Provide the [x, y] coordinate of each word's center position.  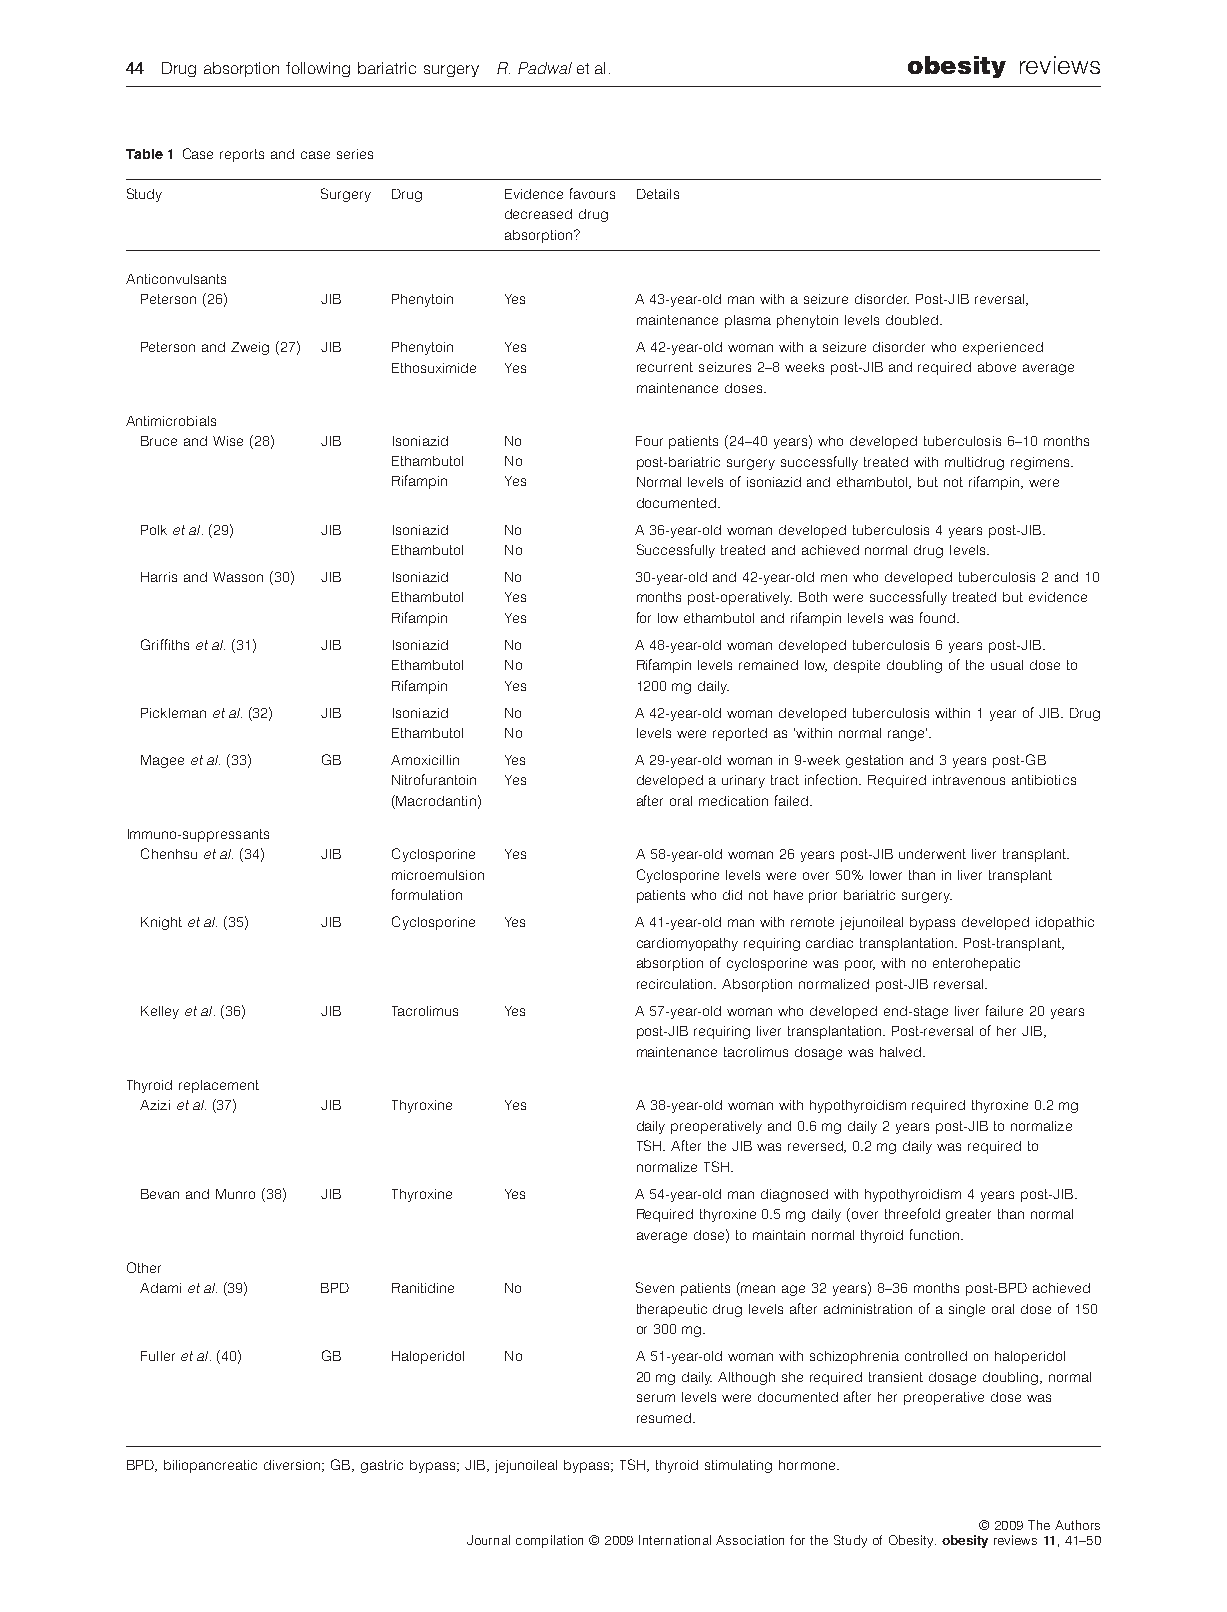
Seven [655, 1287]
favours [592, 193]
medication [733, 801]
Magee [162, 761]
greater [968, 1215]
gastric [382, 1466]
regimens [1041, 463]
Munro [235, 1194]
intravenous [969, 780]
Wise [228, 441]
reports [242, 155]
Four [649, 441]
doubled [912, 320]
